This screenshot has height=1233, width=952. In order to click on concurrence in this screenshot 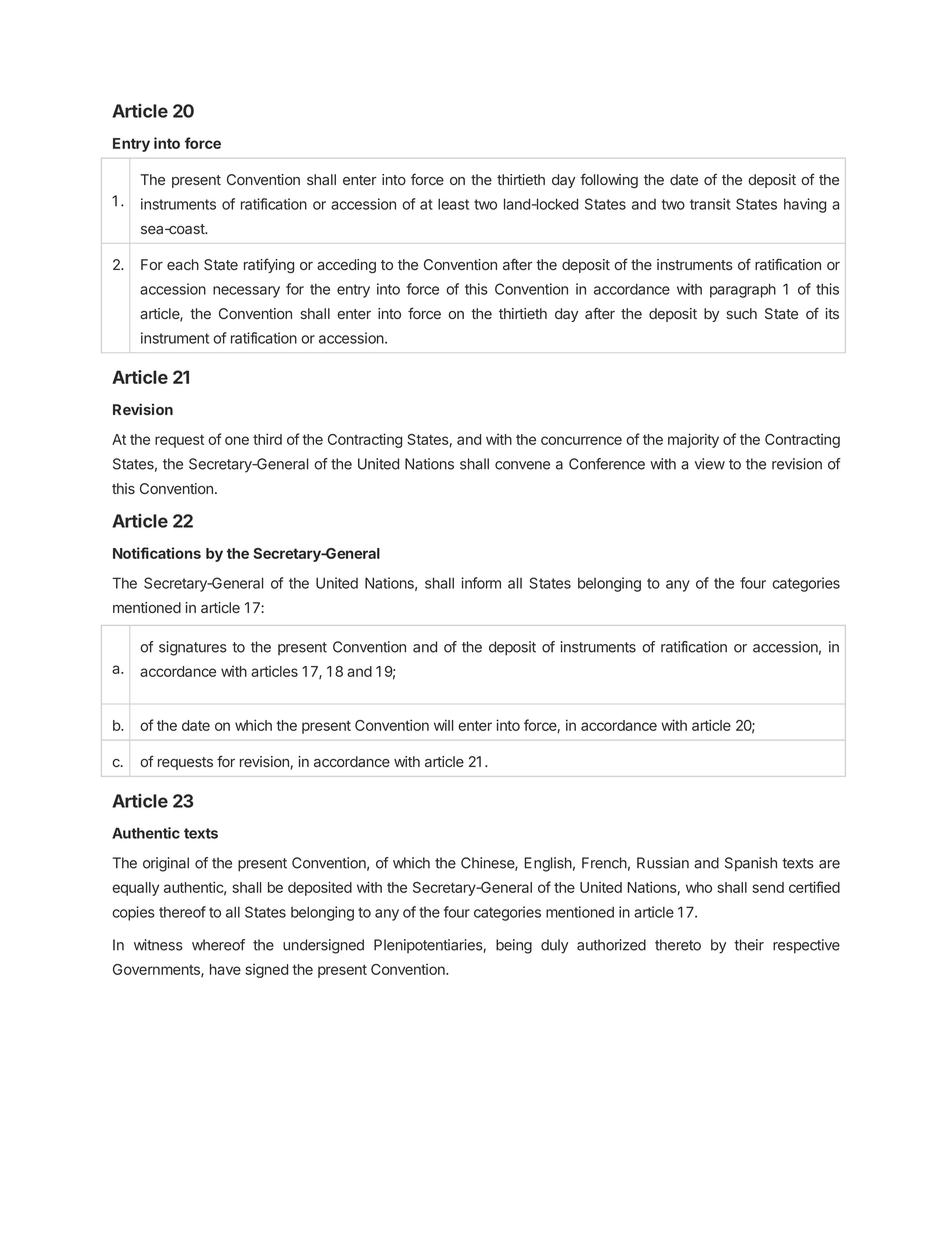, I will do `click(581, 440)`.
